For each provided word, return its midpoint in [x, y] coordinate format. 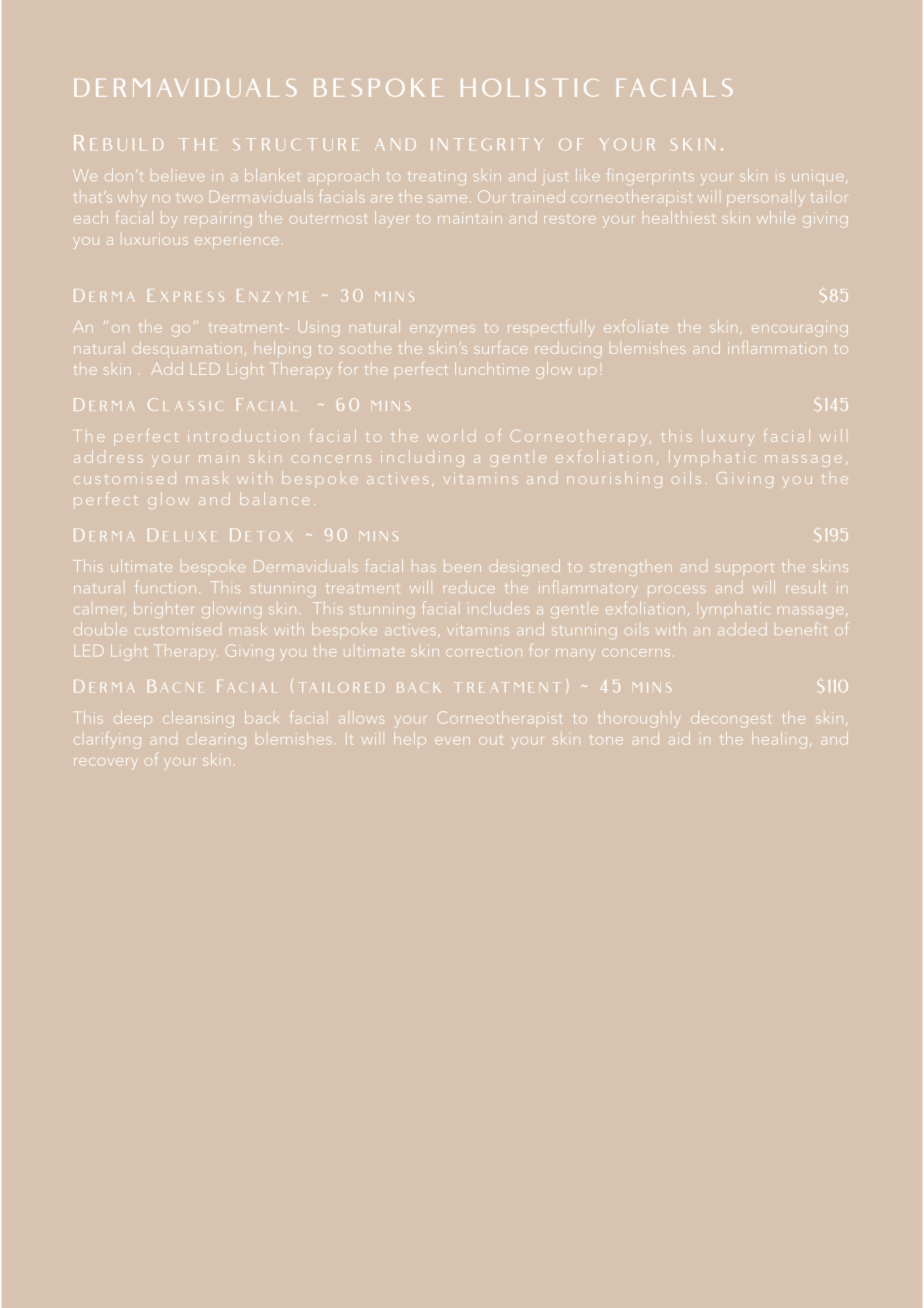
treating [437, 178]
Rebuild [118, 143]
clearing [216, 741]
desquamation [187, 349]
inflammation [777, 347]
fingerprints [651, 176]
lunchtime [492, 368]
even [452, 741]
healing [779, 740]
